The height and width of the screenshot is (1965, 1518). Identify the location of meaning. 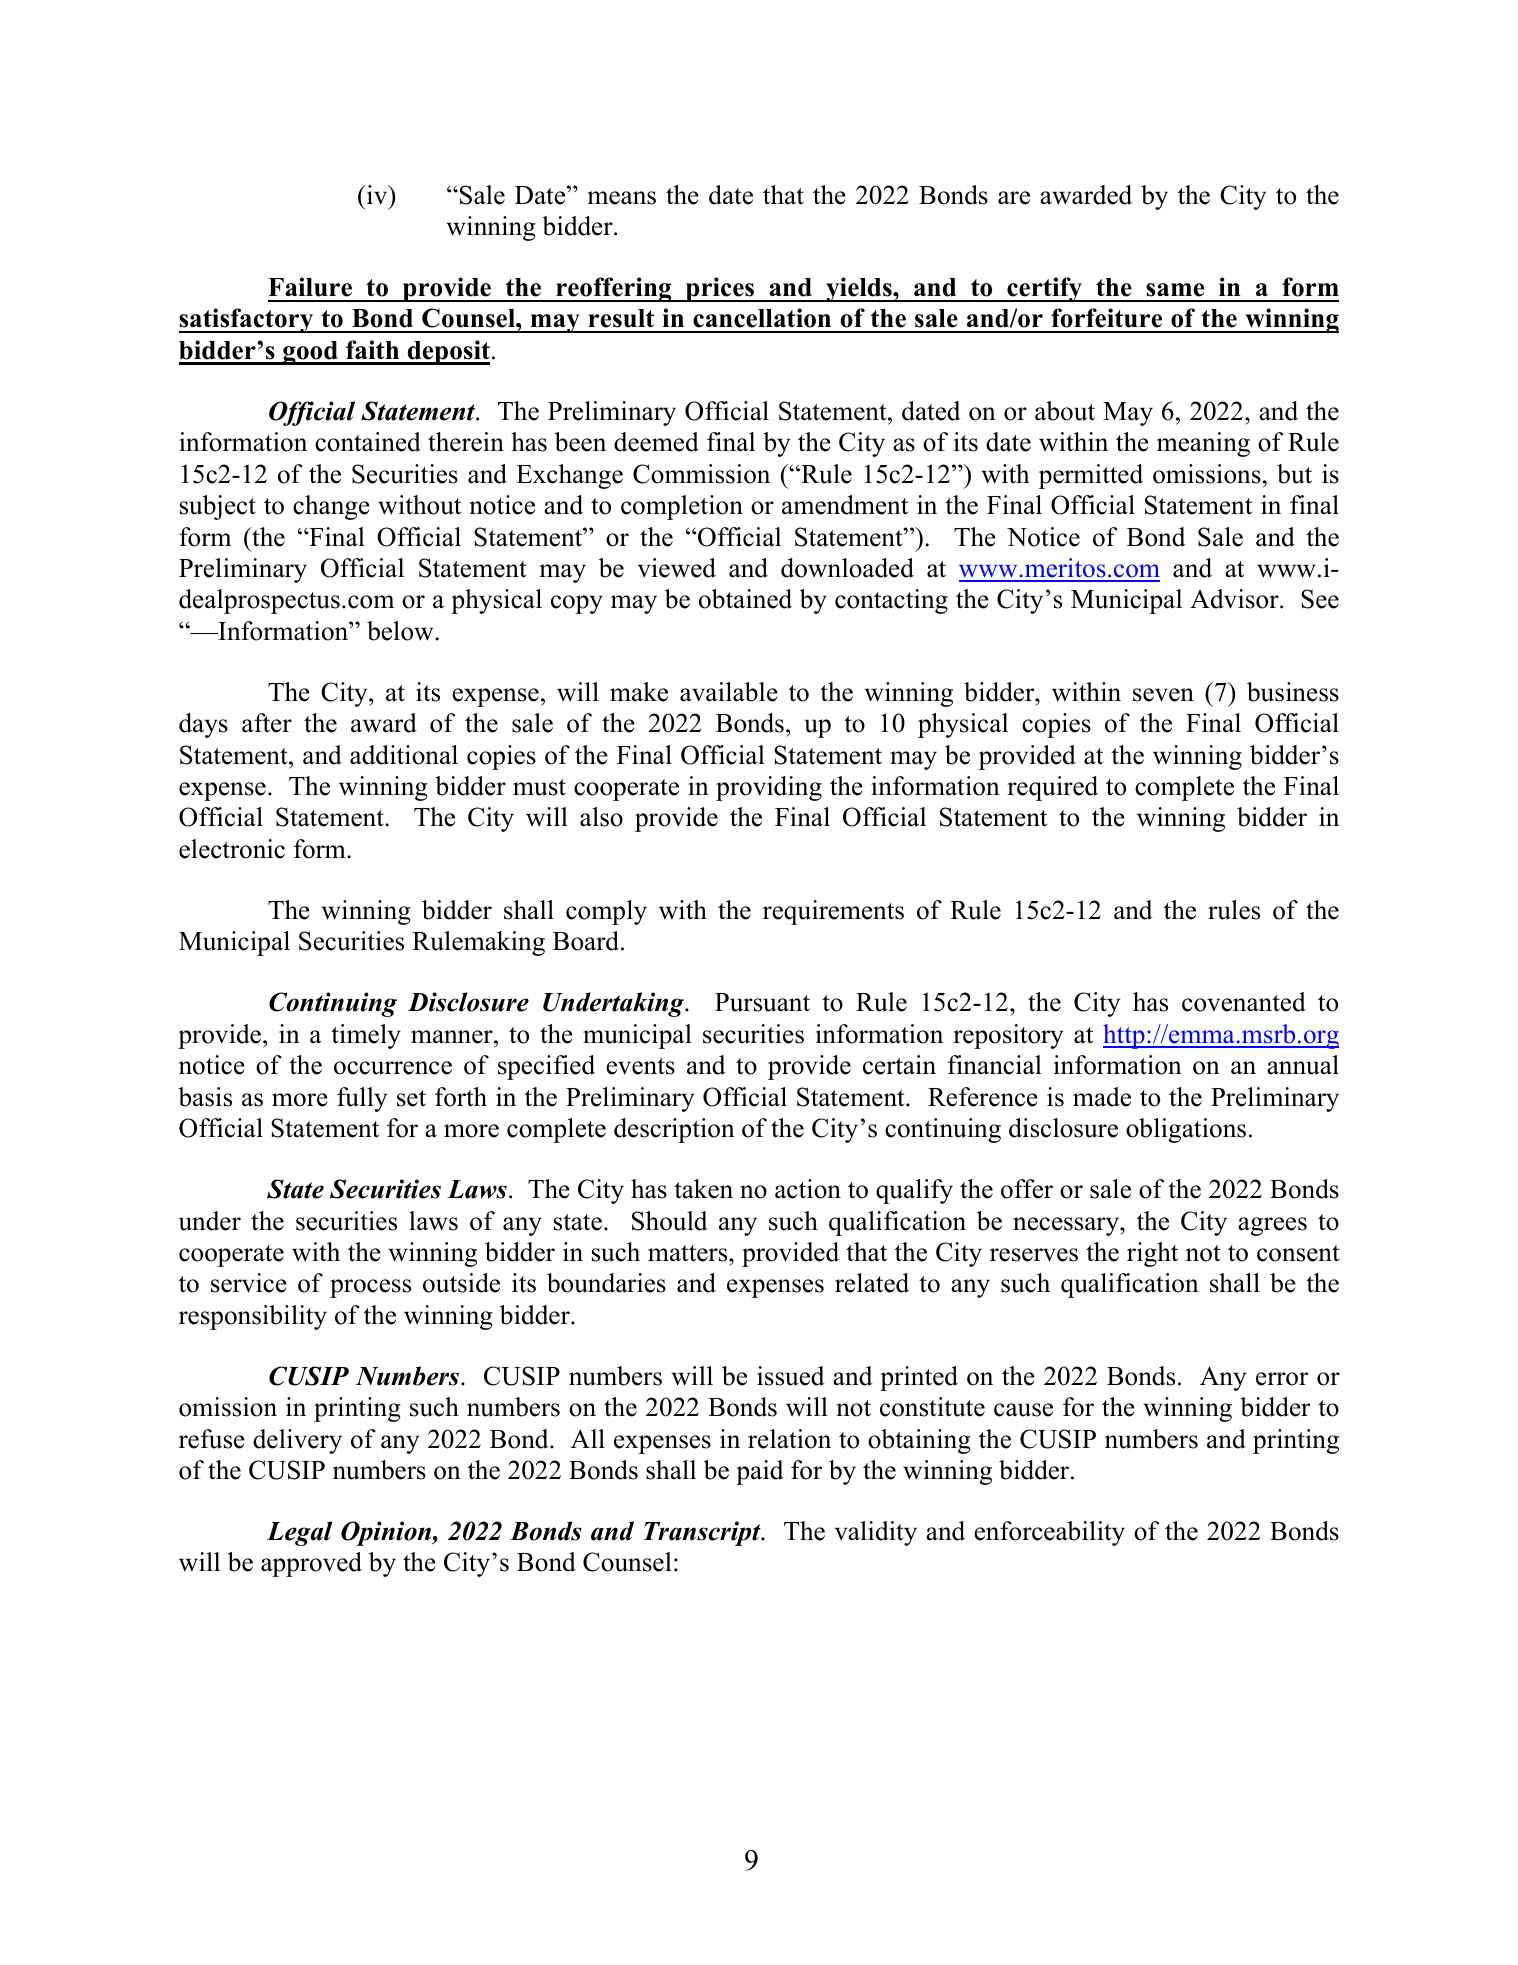
(1203, 444).
